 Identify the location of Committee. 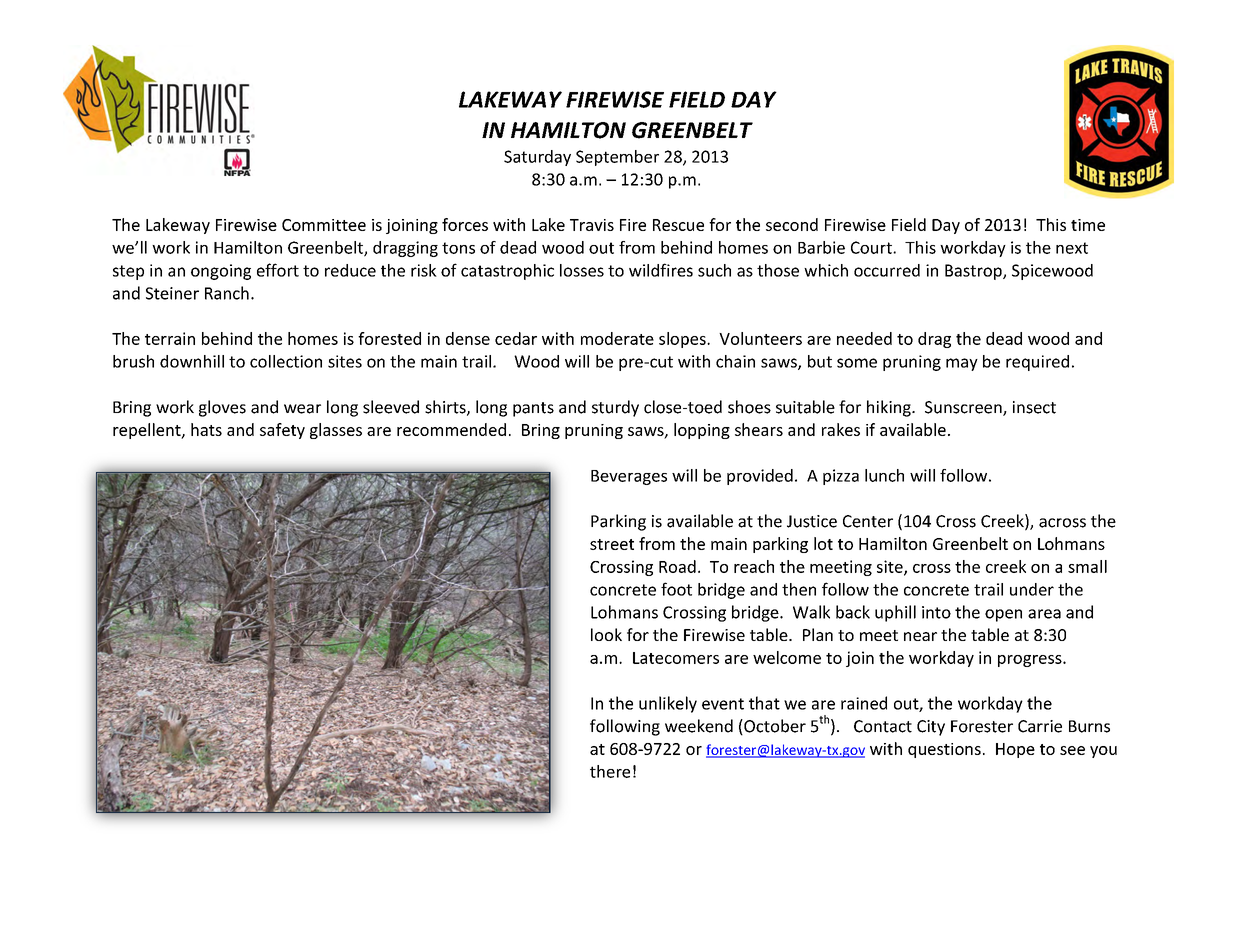
(324, 225).
